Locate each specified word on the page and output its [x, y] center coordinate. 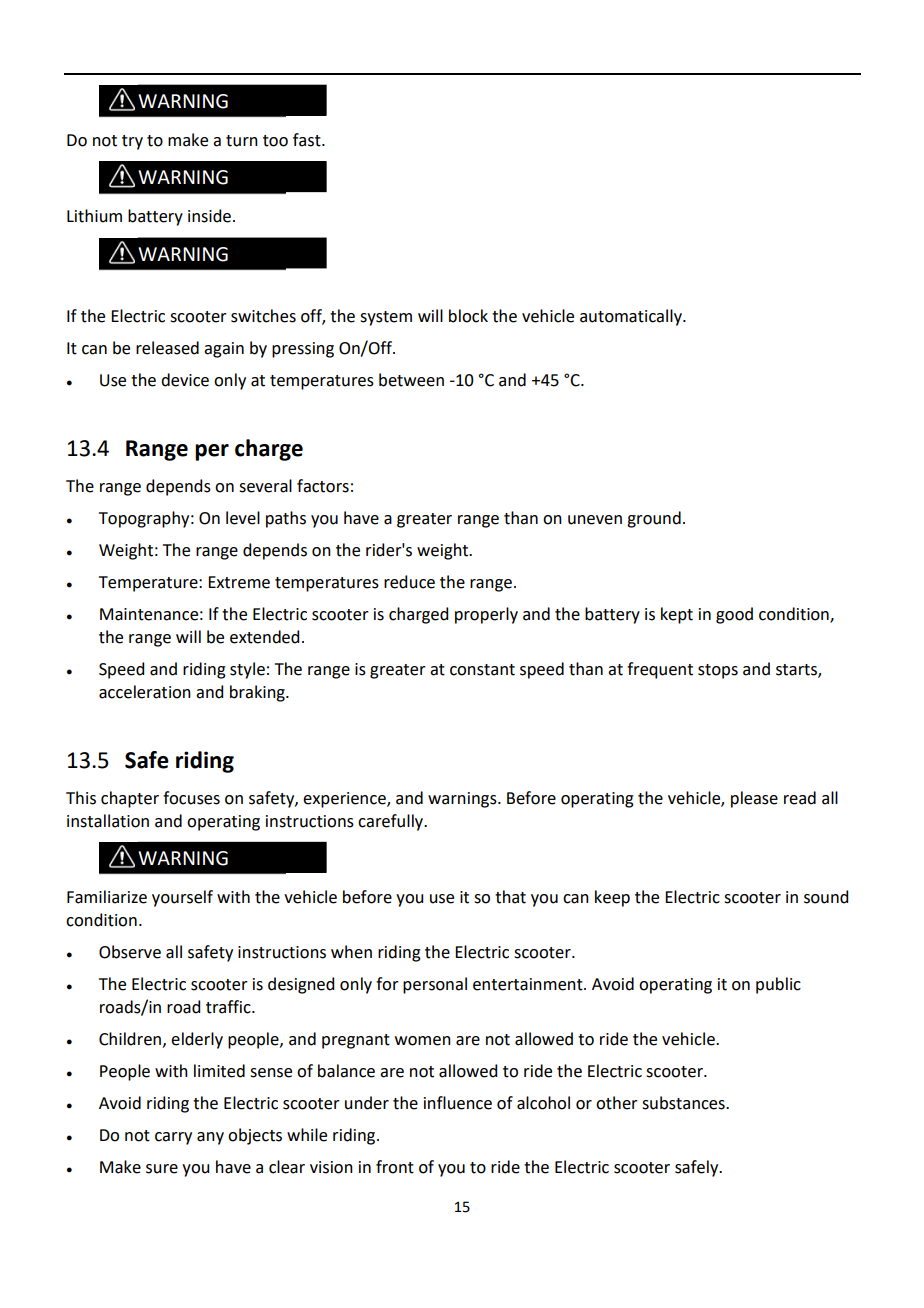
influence [458, 1103]
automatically [632, 317]
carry [173, 1138]
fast [308, 140]
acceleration [145, 692]
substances [684, 1103]
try [132, 142]
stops [718, 671]
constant [482, 670]
